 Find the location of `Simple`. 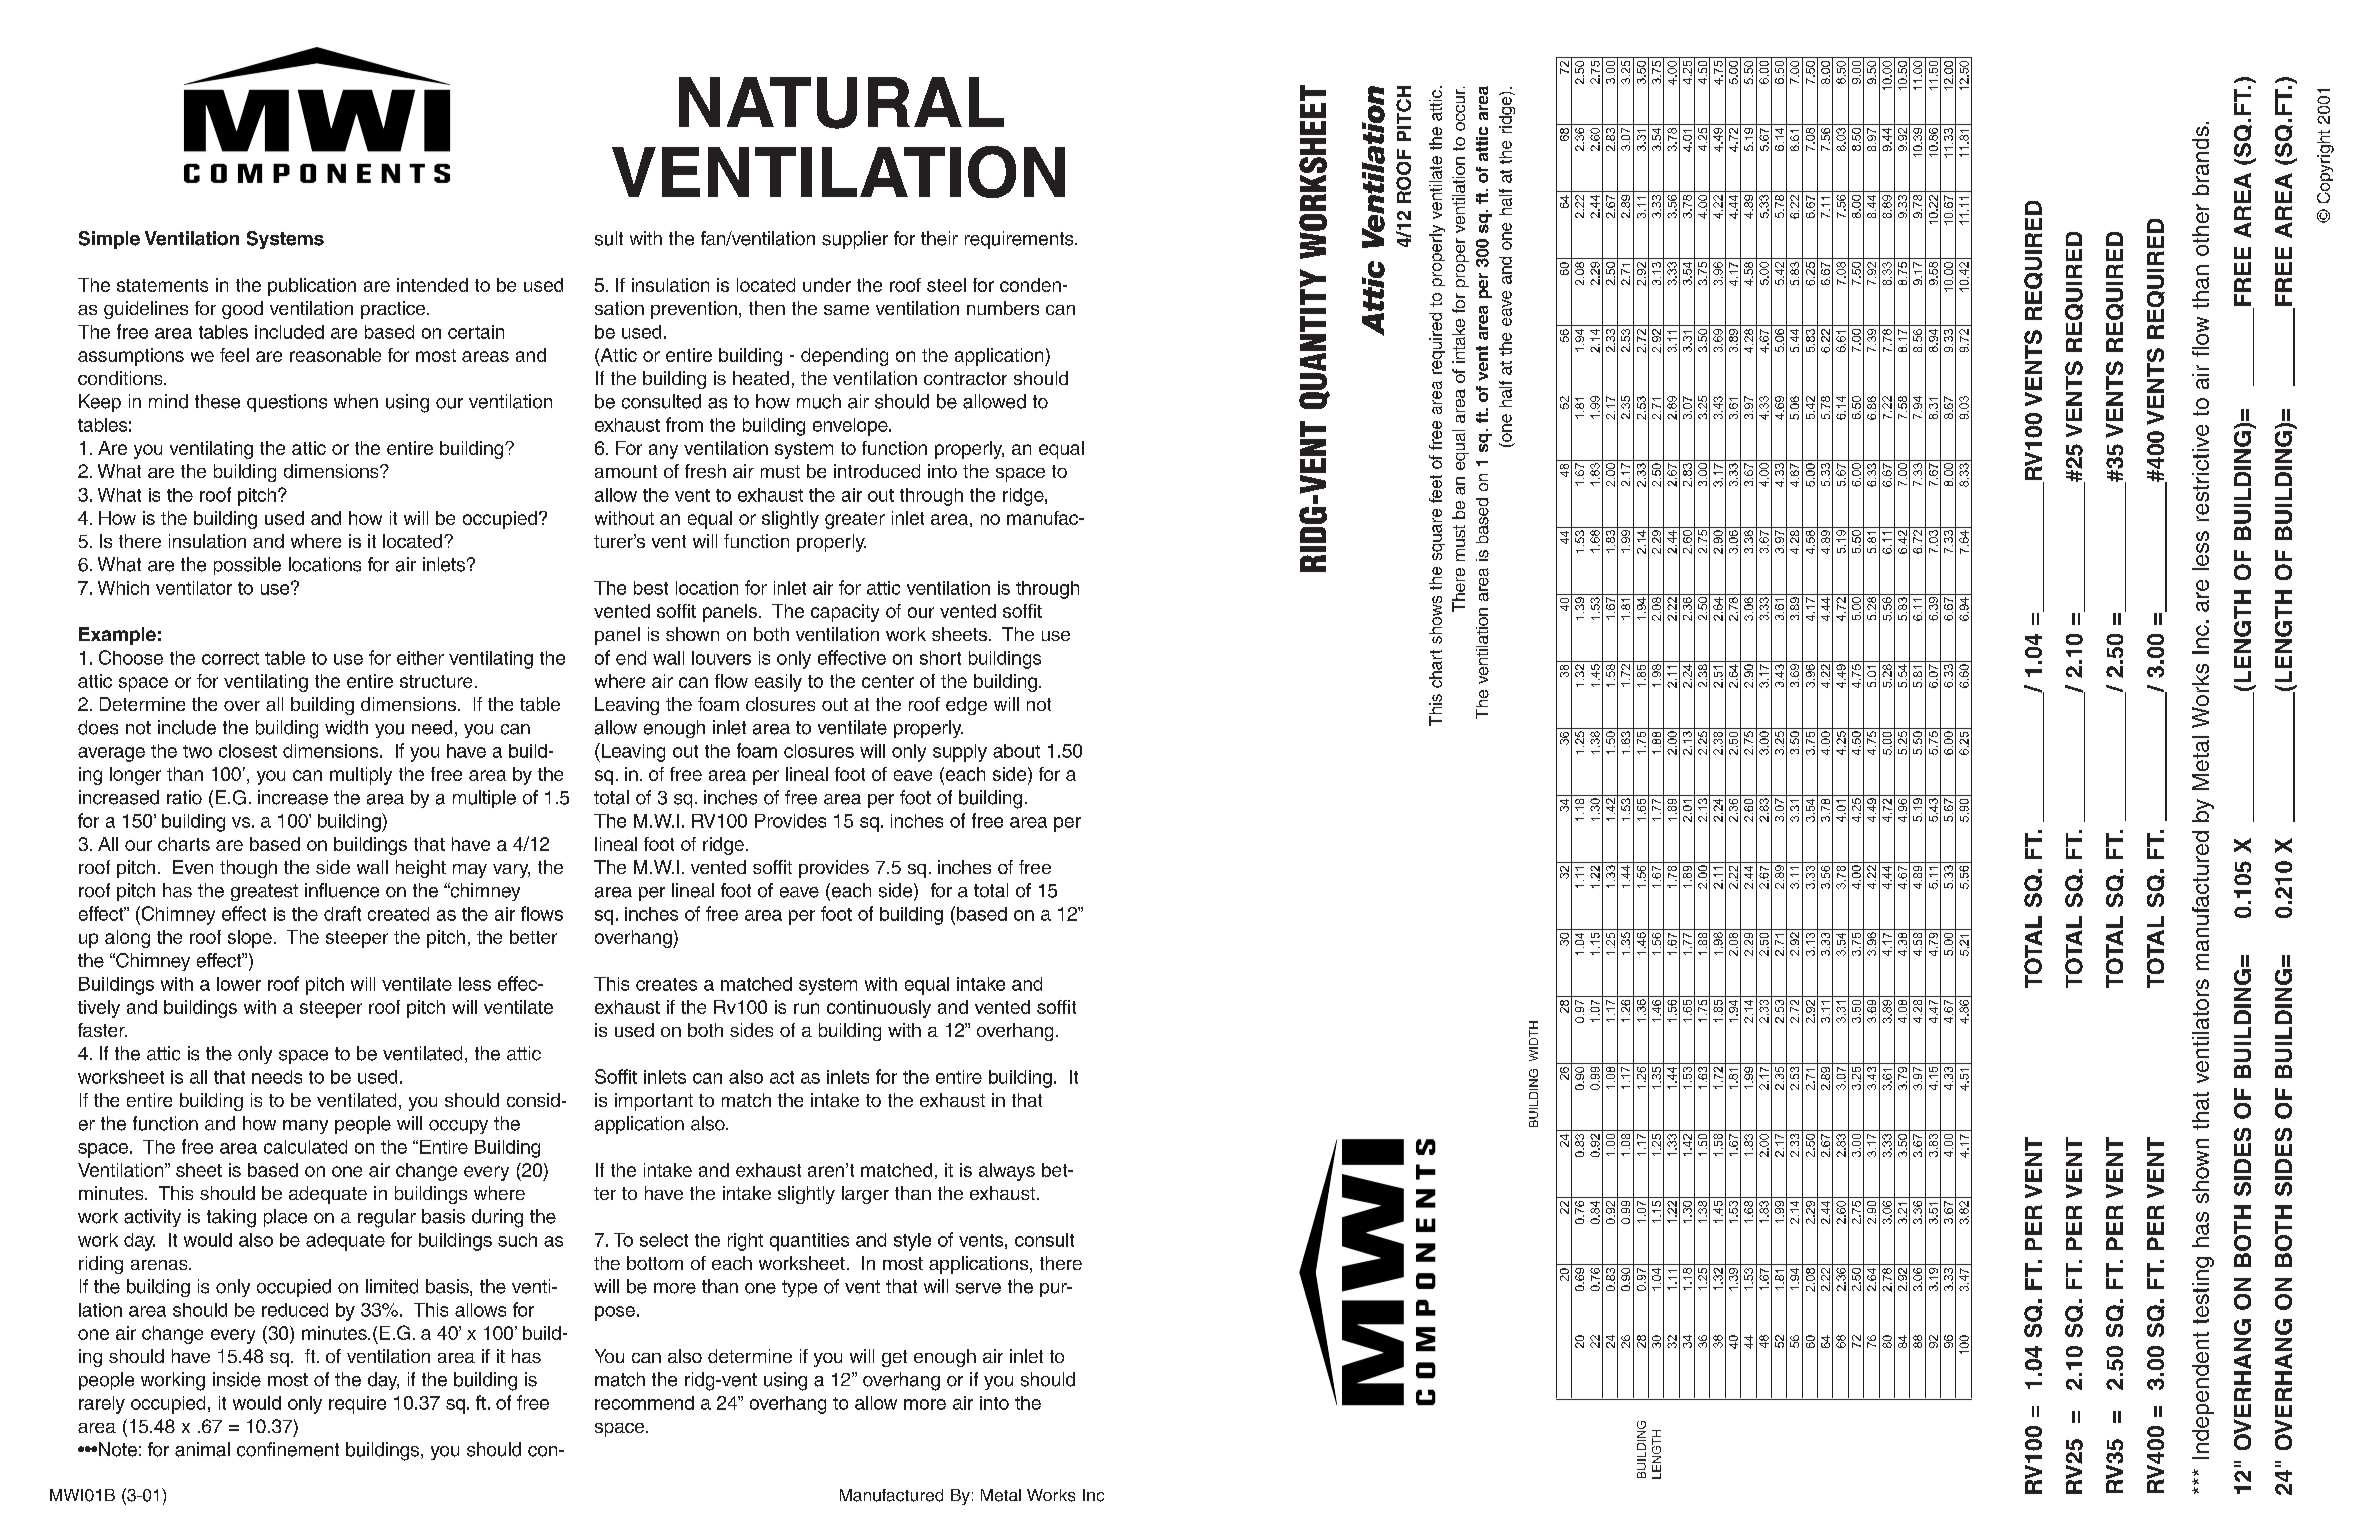

Simple is located at coordinates (109, 240).
